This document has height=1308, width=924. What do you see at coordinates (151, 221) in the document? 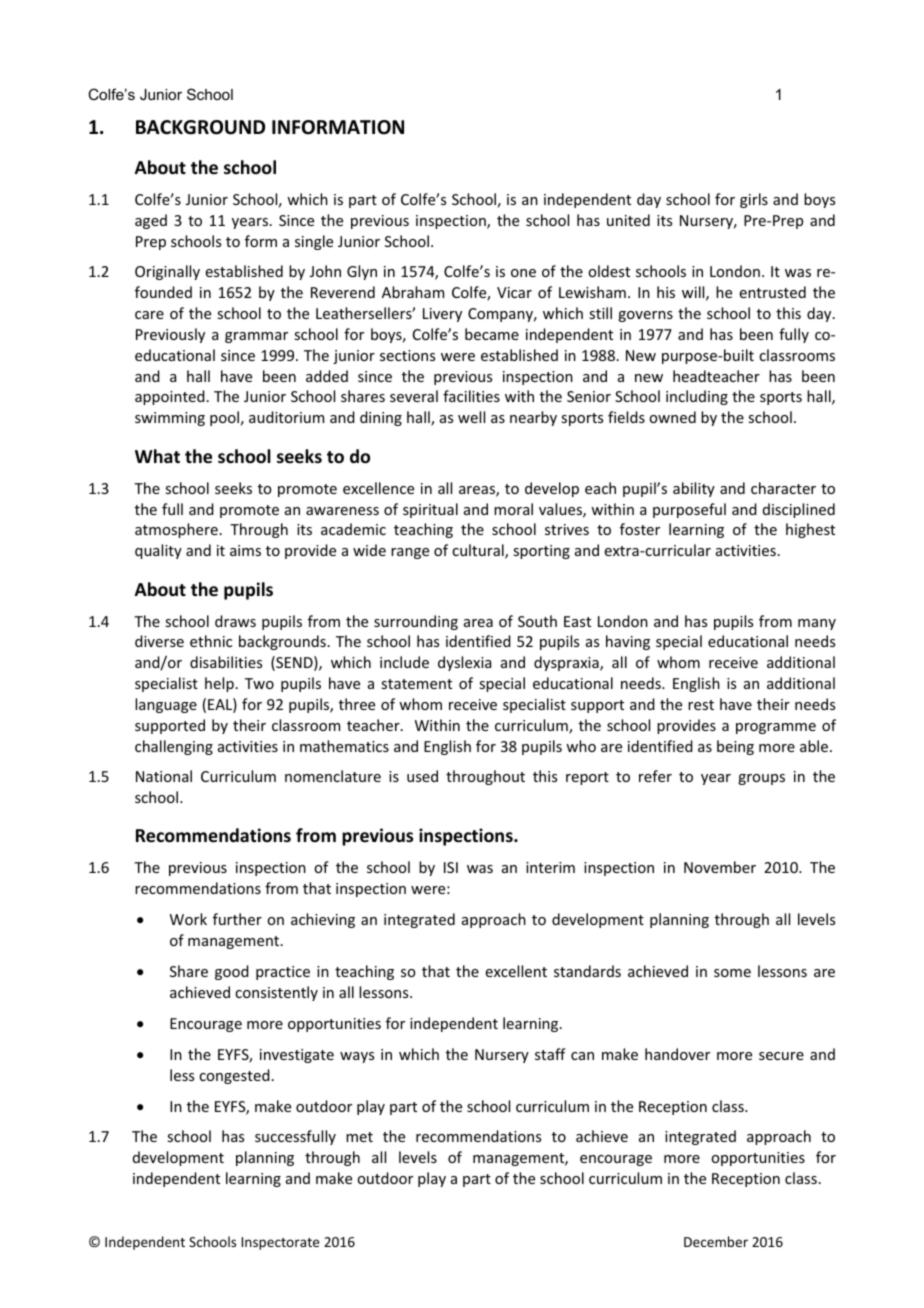
I see `aged` at bounding box center [151, 221].
